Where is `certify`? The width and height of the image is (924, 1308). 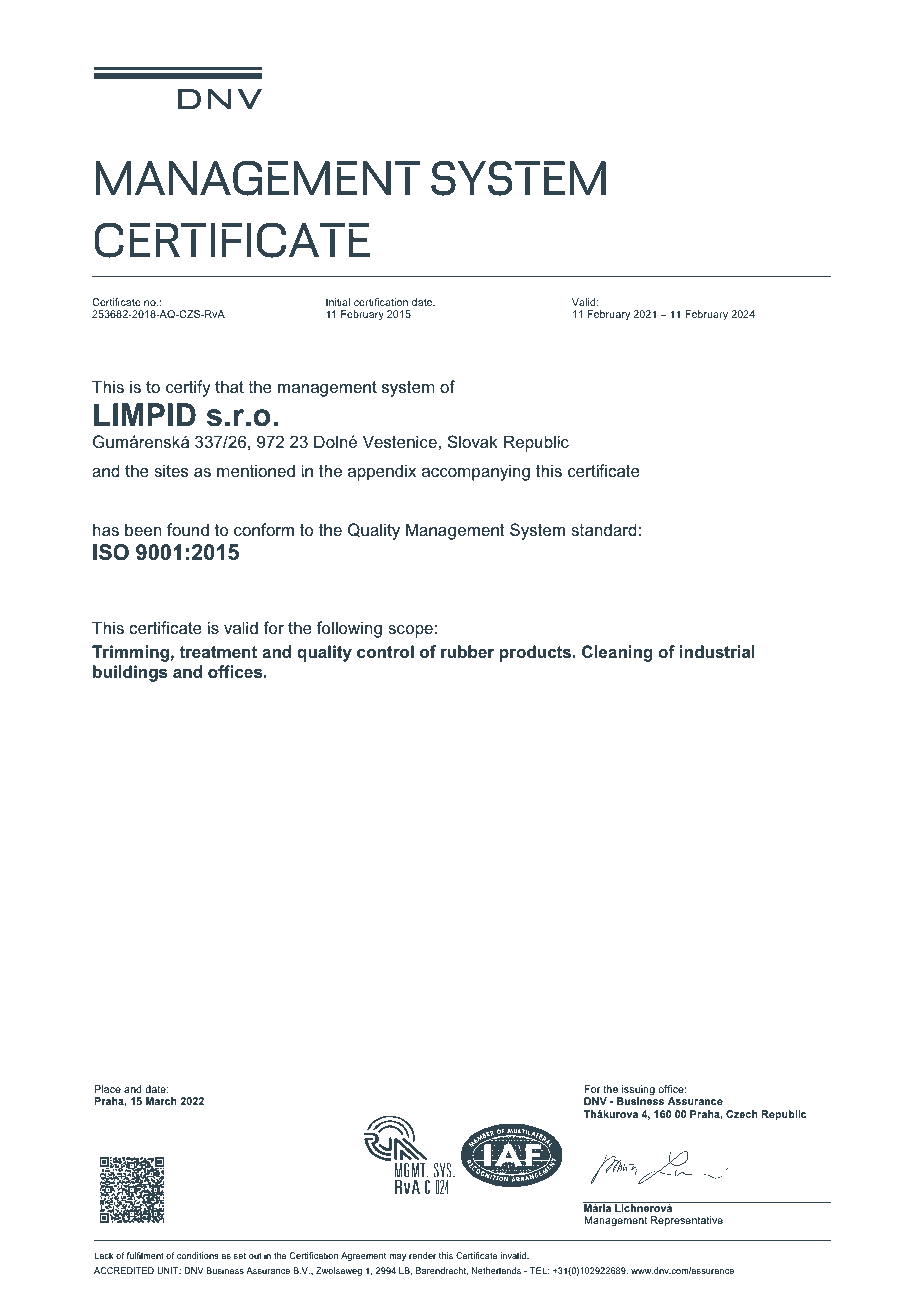 certify is located at coordinates (188, 388).
